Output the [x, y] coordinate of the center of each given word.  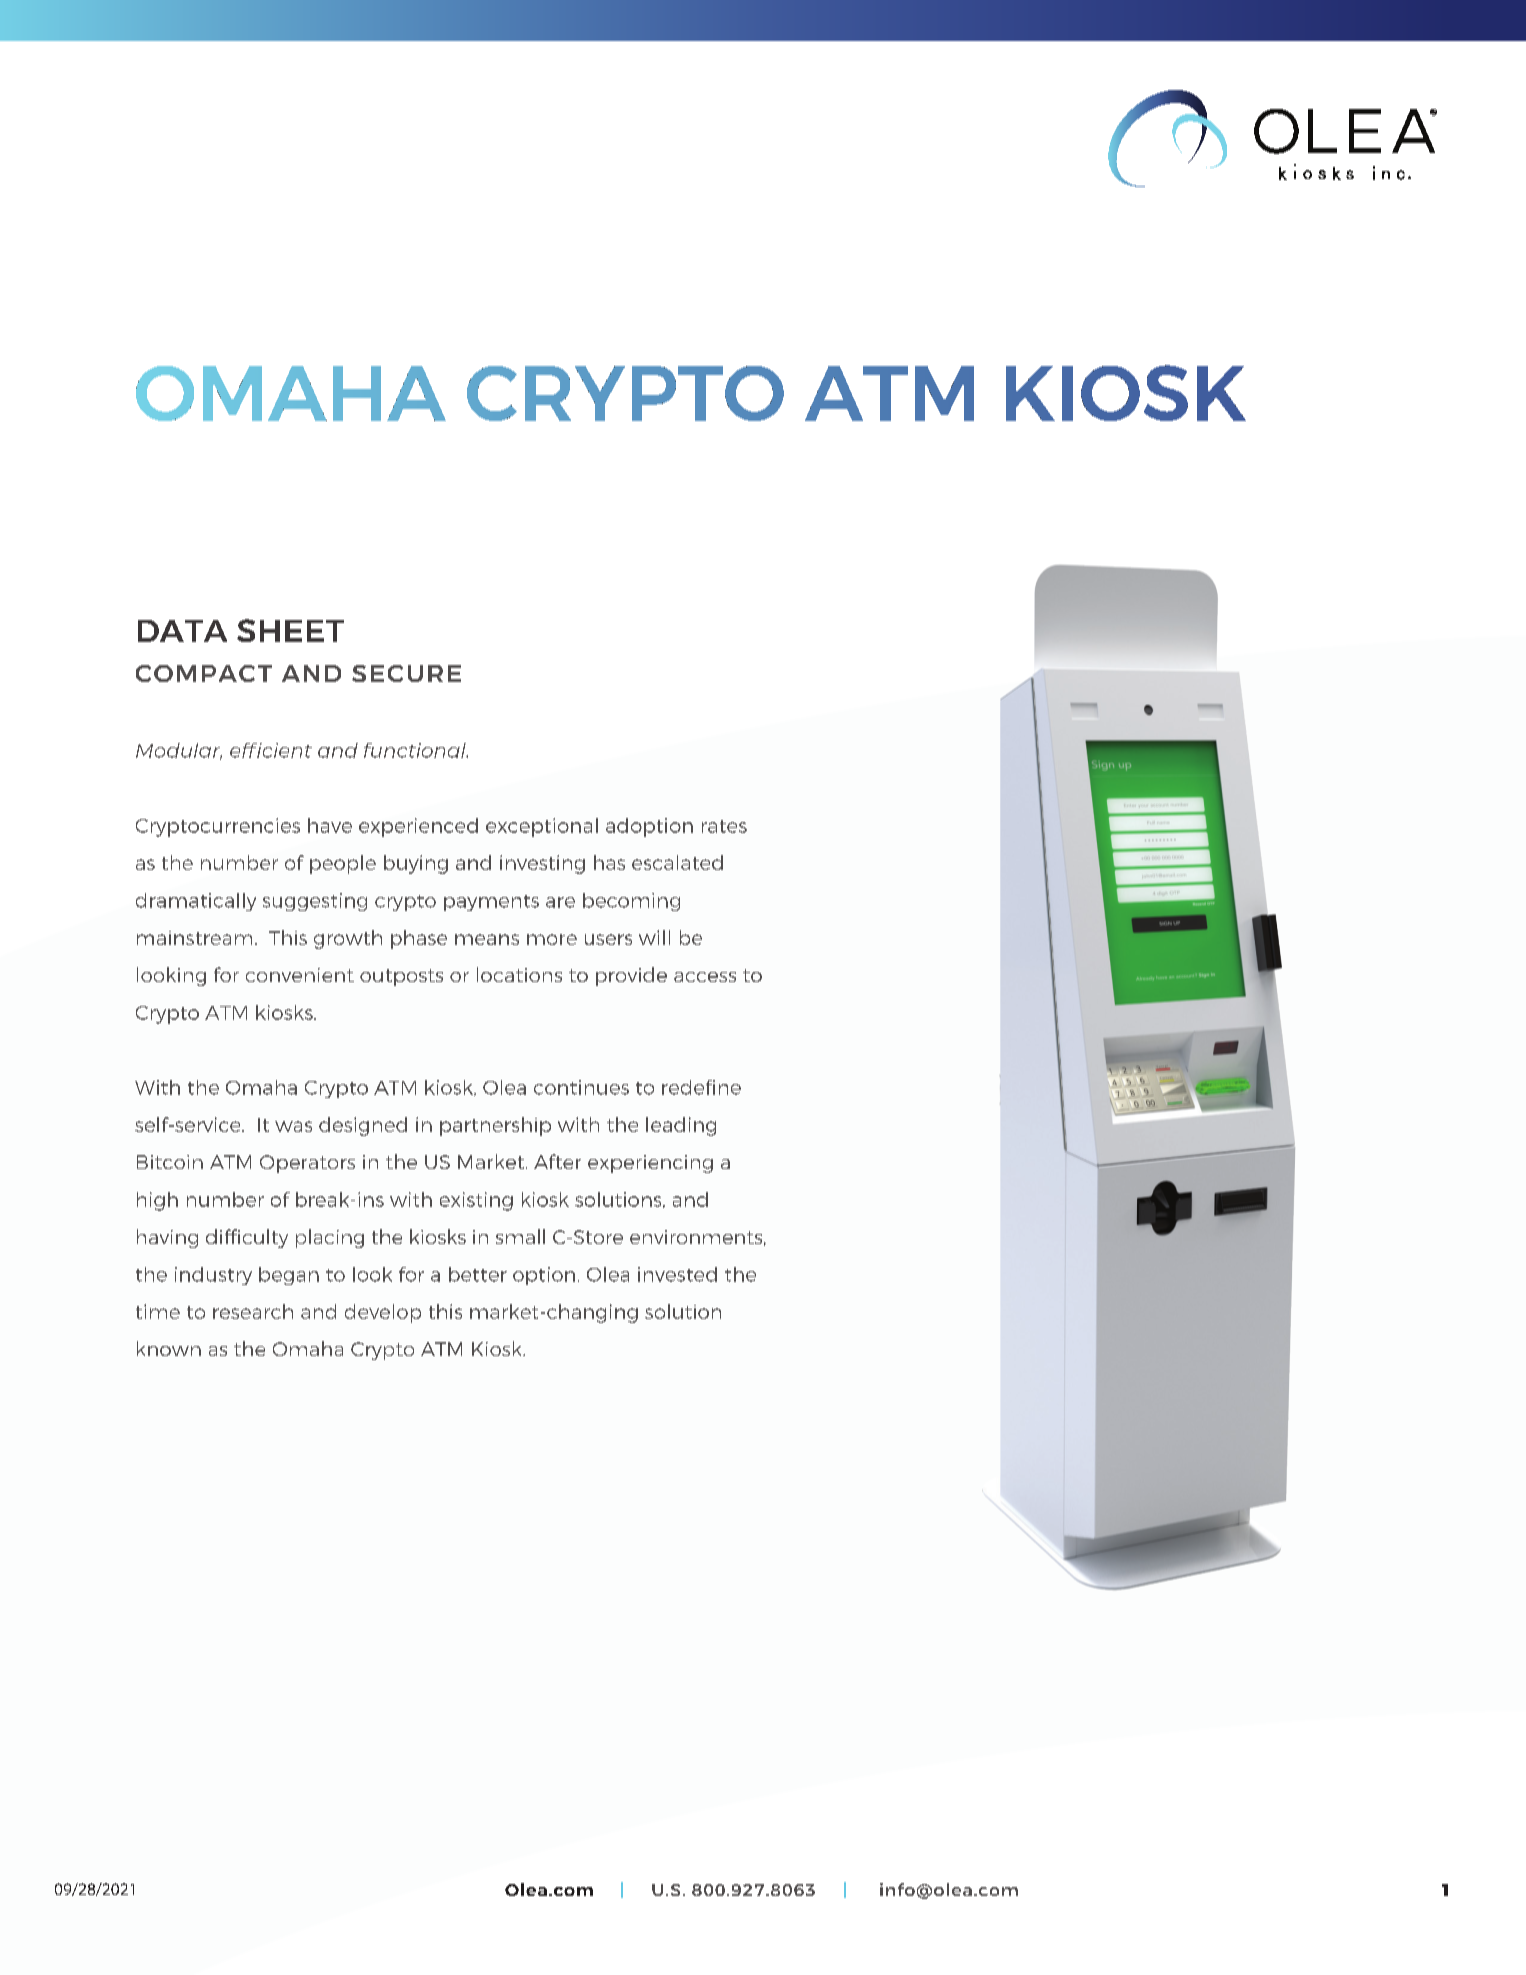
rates [724, 826]
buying [416, 864]
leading [681, 1126]
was [293, 1126]
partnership [495, 1126]
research [253, 1311]
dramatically [196, 902]
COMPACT [204, 673]
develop [383, 1313]
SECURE [406, 673]
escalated [677, 862]
